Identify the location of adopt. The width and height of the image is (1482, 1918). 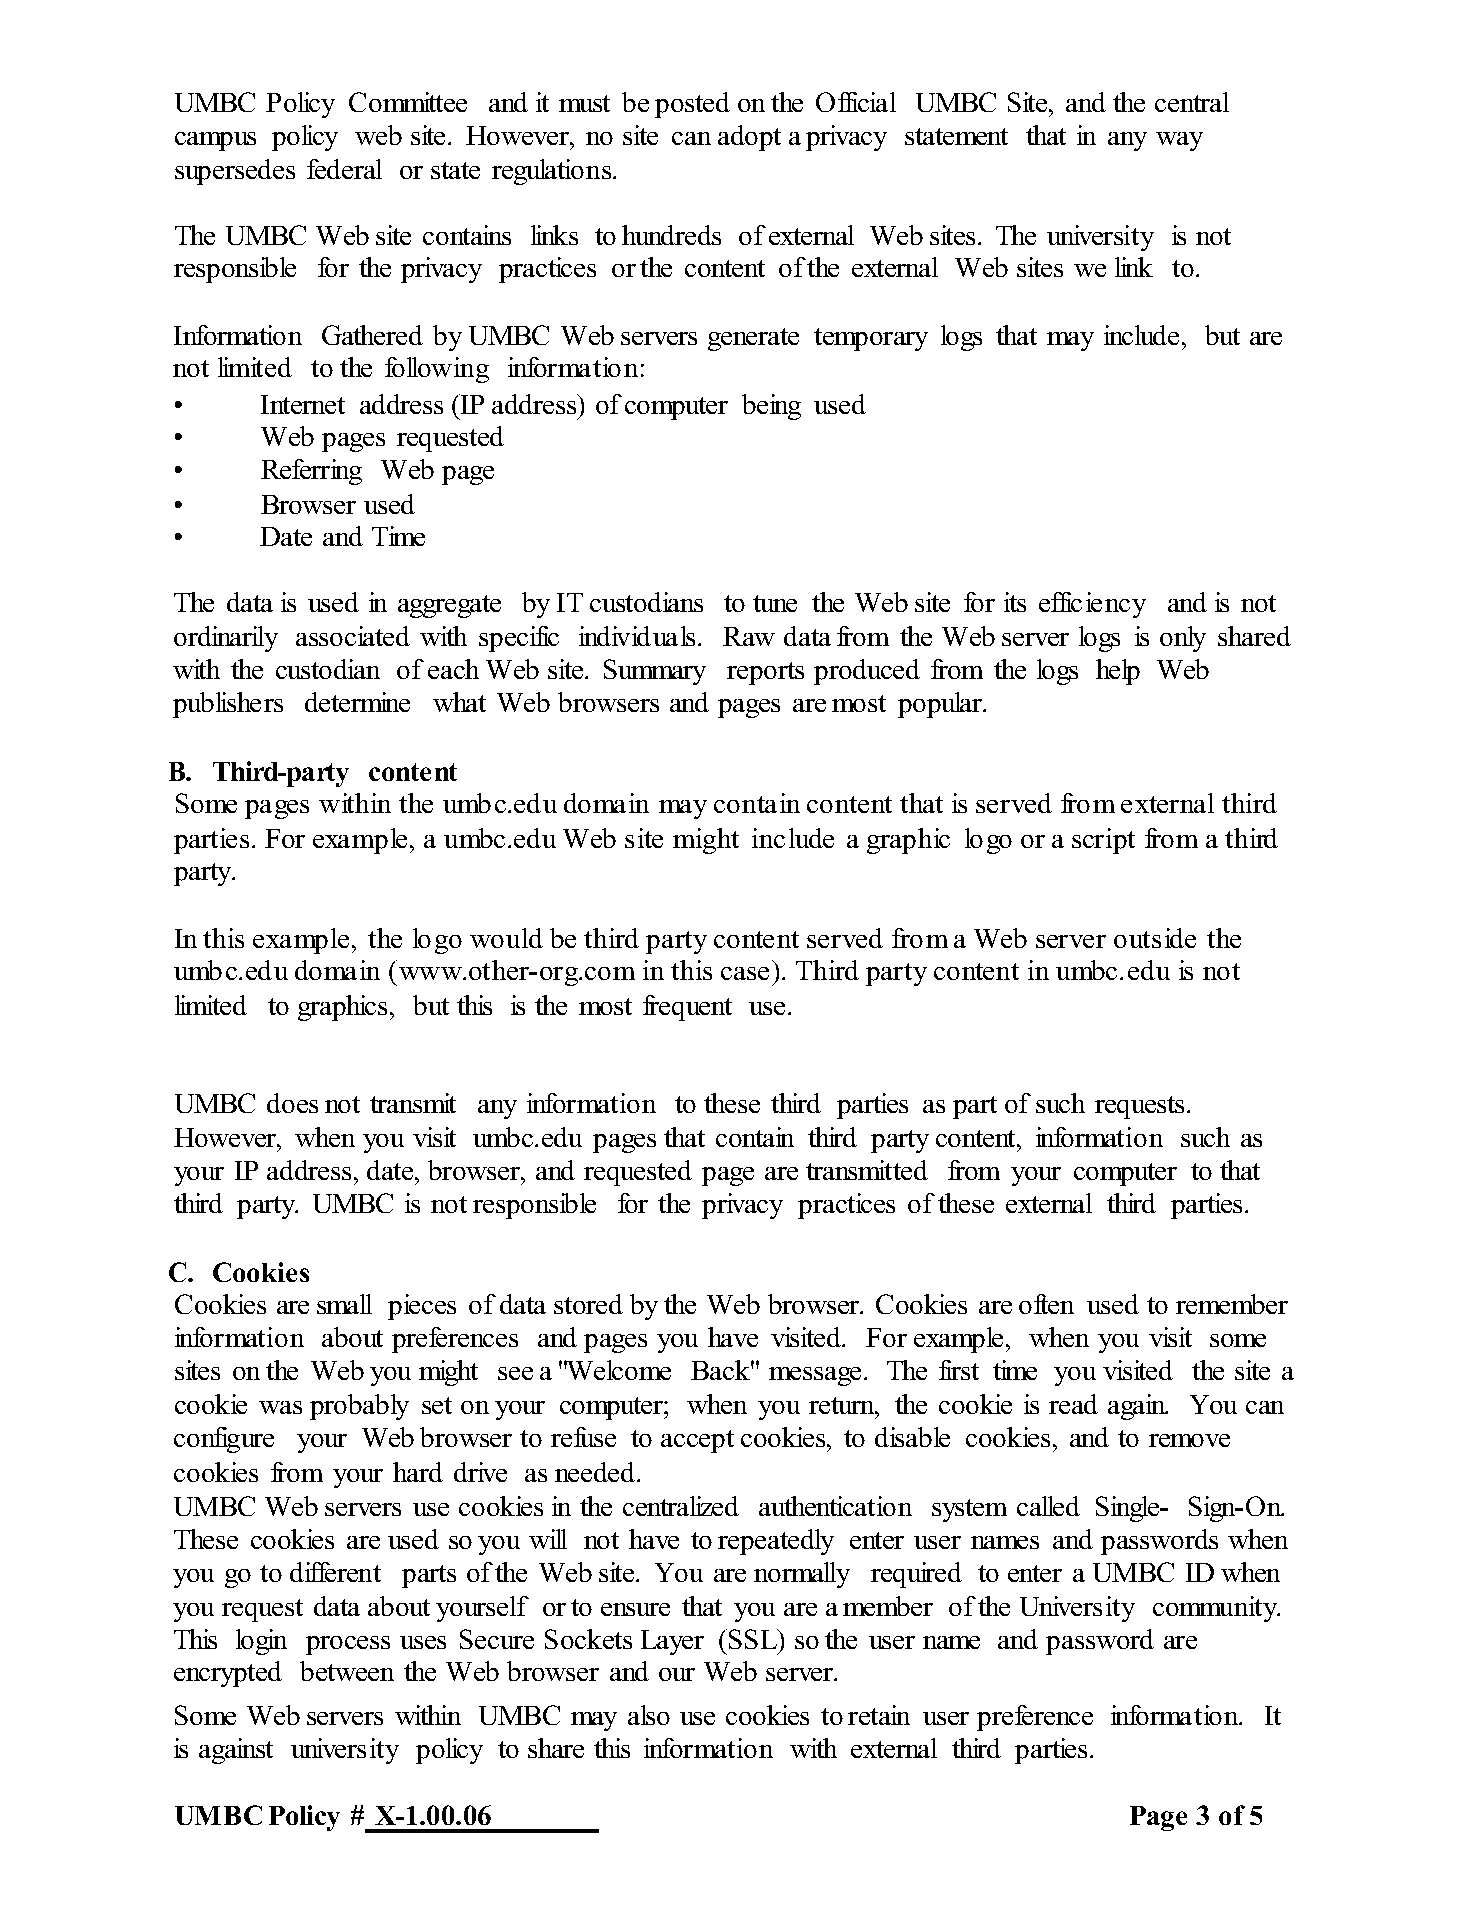
(749, 138).
